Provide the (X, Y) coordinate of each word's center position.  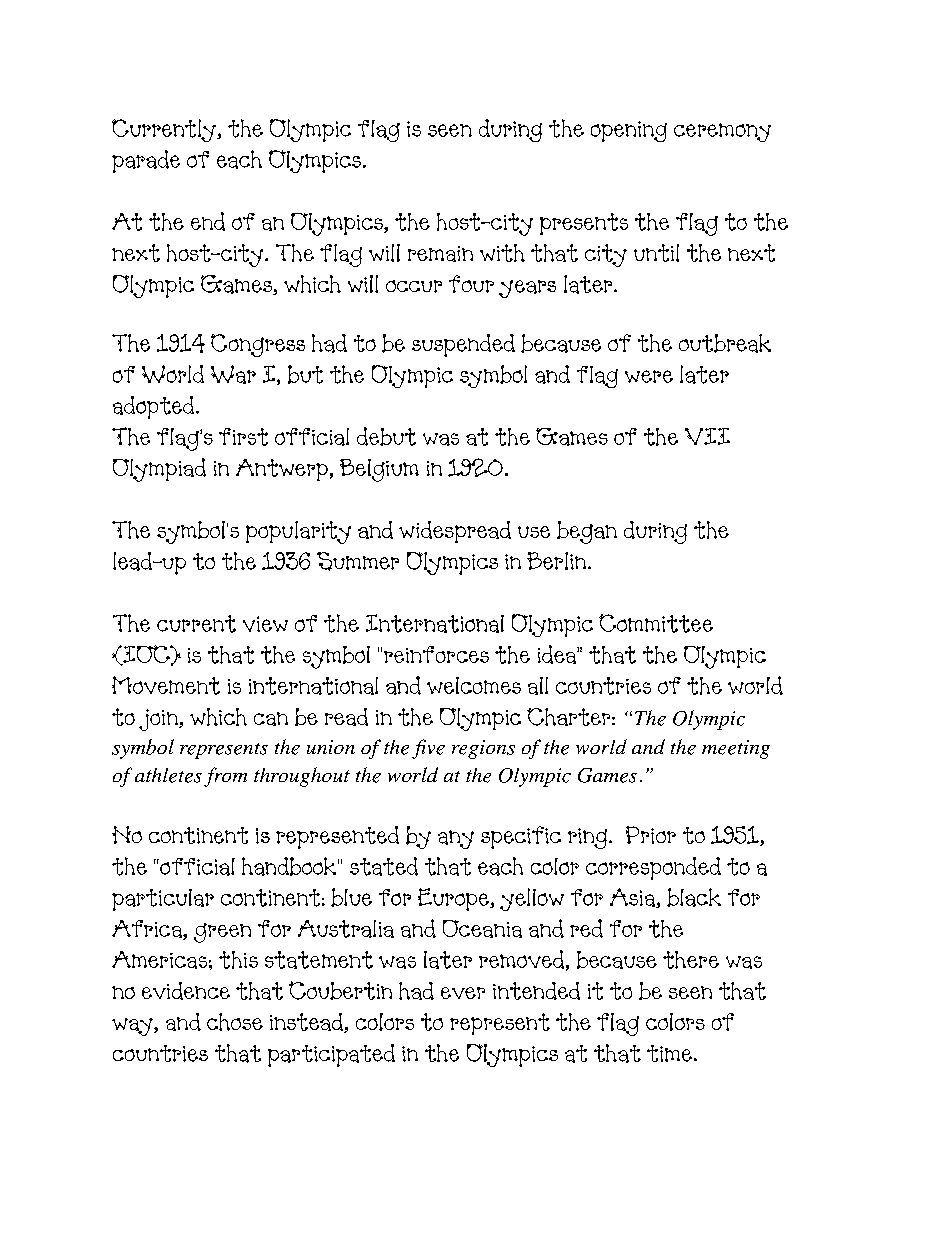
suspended (463, 345)
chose (235, 1022)
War (233, 374)
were (649, 376)
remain (440, 254)
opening (629, 131)
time (669, 1053)
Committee (656, 623)
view (265, 624)
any (456, 839)
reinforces (436, 654)
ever (463, 993)
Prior (651, 835)
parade (146, 161)
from (225, 777)
